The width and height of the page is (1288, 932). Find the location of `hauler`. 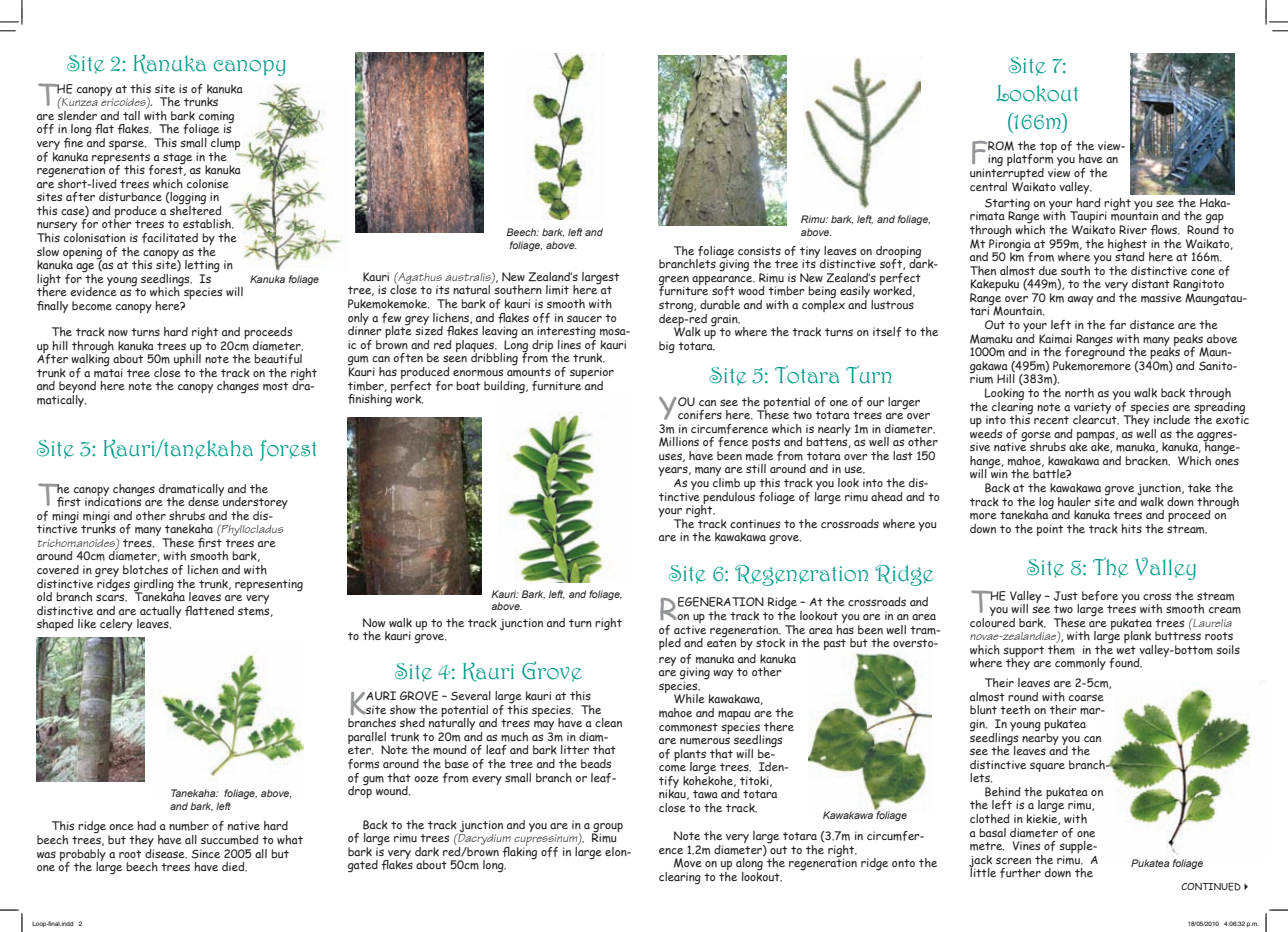

hauler is located at coordinates (1074, 501).
